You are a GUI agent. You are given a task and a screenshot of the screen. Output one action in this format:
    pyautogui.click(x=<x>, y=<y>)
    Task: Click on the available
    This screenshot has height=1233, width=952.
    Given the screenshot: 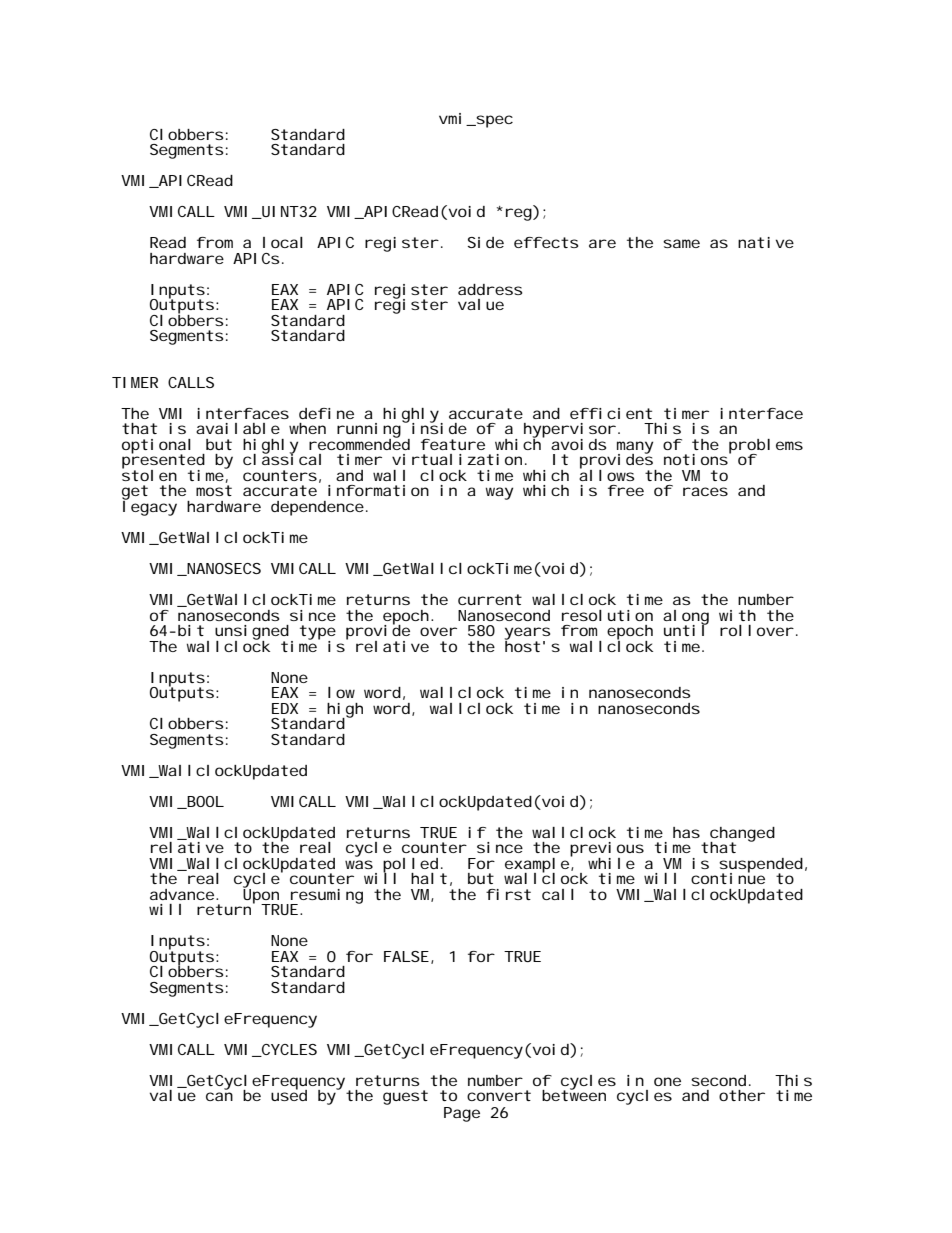 What is the action you would take?
    pyautogui.click(x=238, y=428)
